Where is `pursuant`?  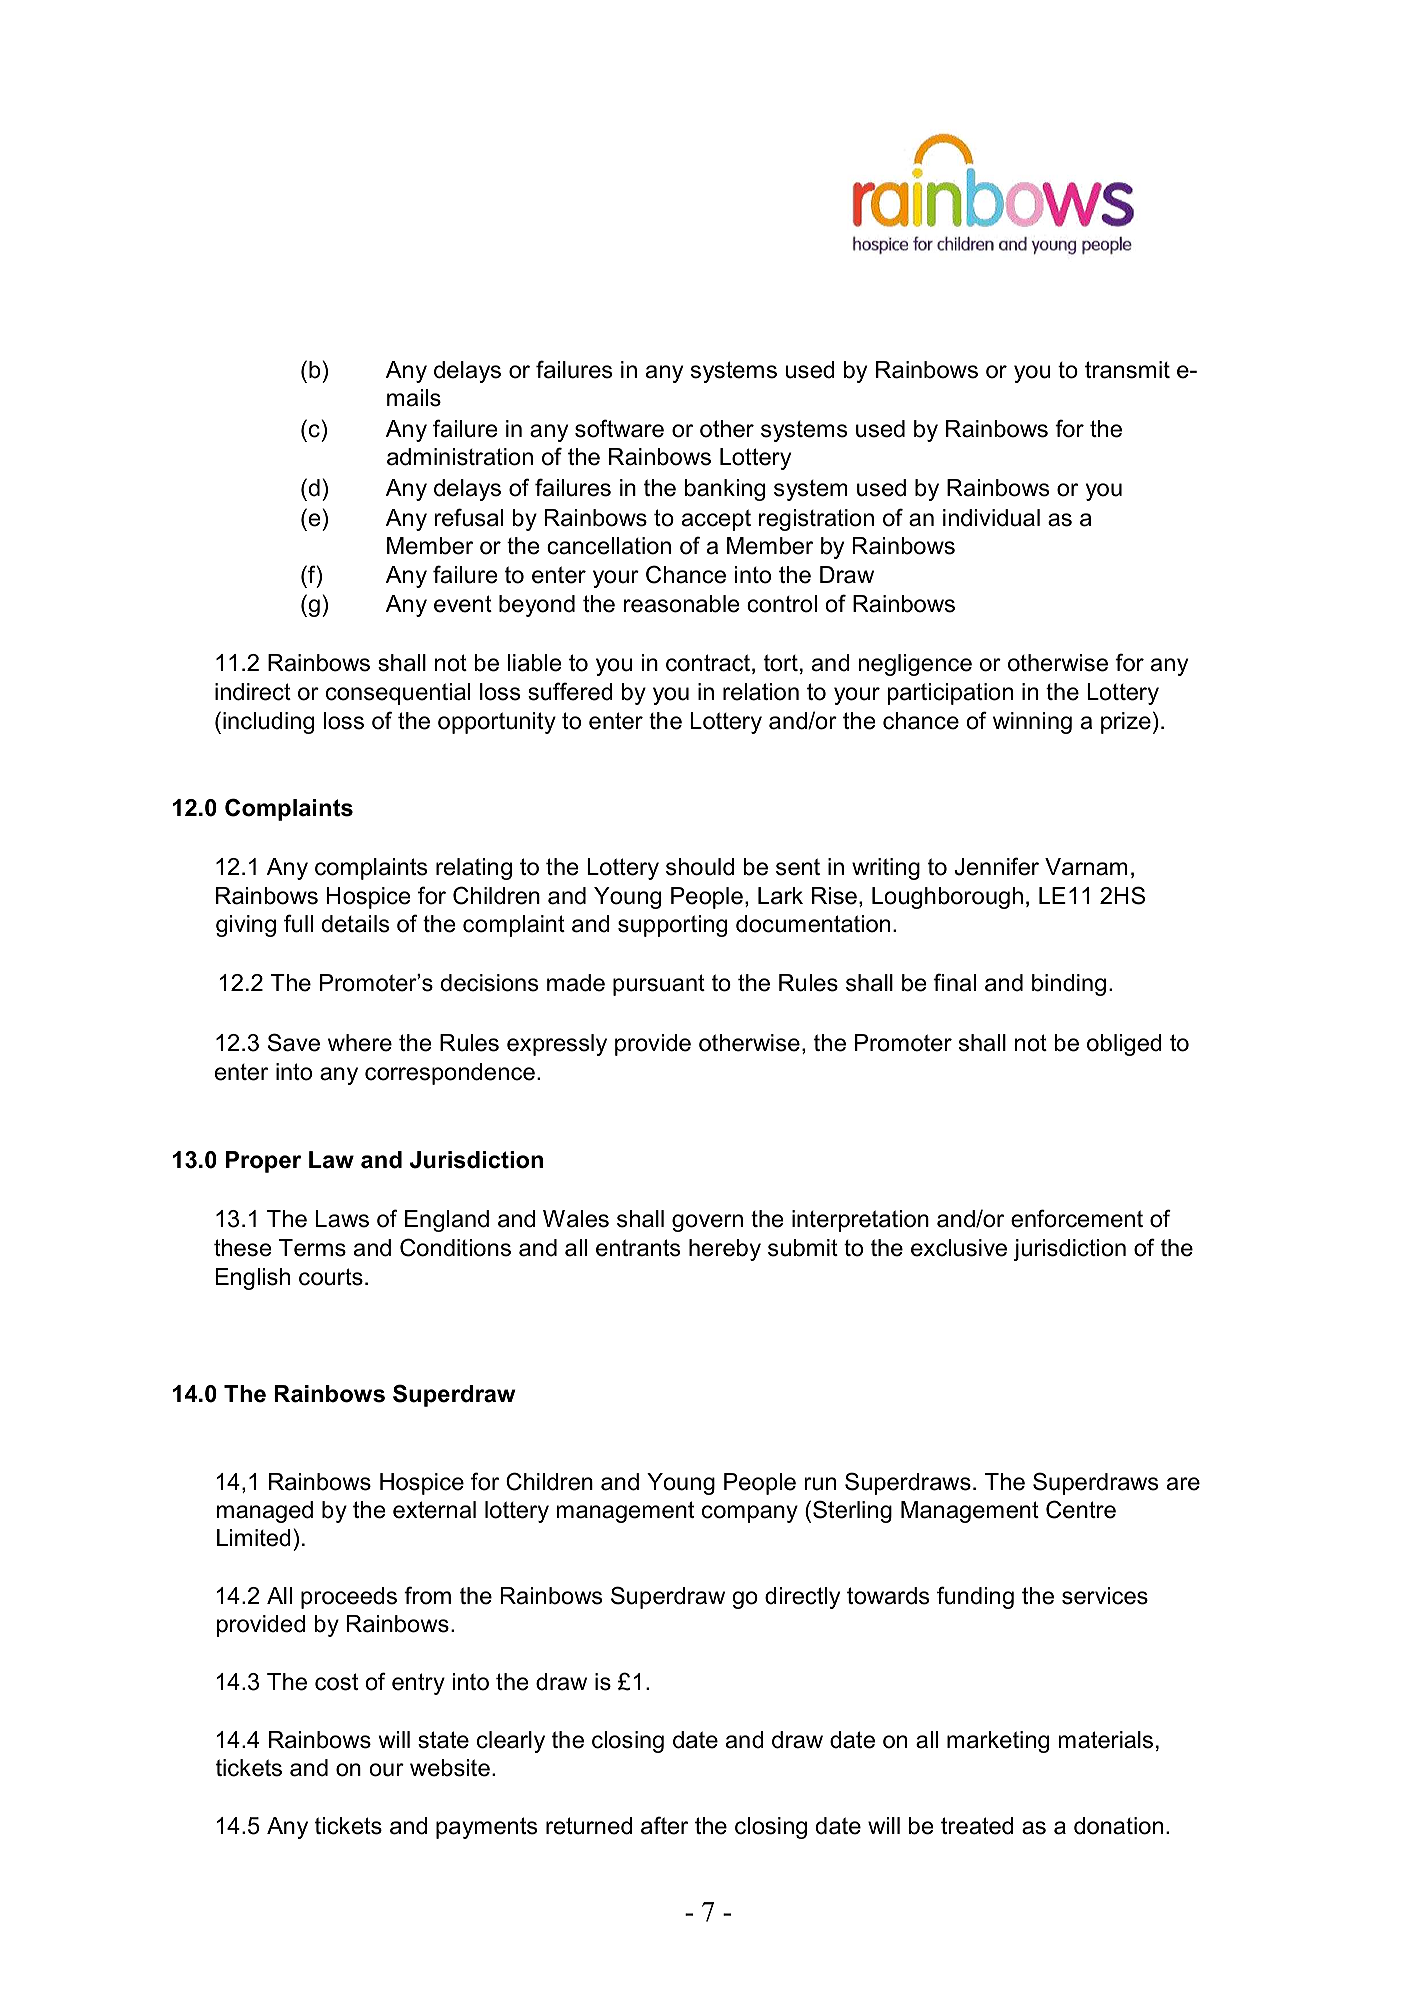
pursuant is located at coordinates (659, 985).
